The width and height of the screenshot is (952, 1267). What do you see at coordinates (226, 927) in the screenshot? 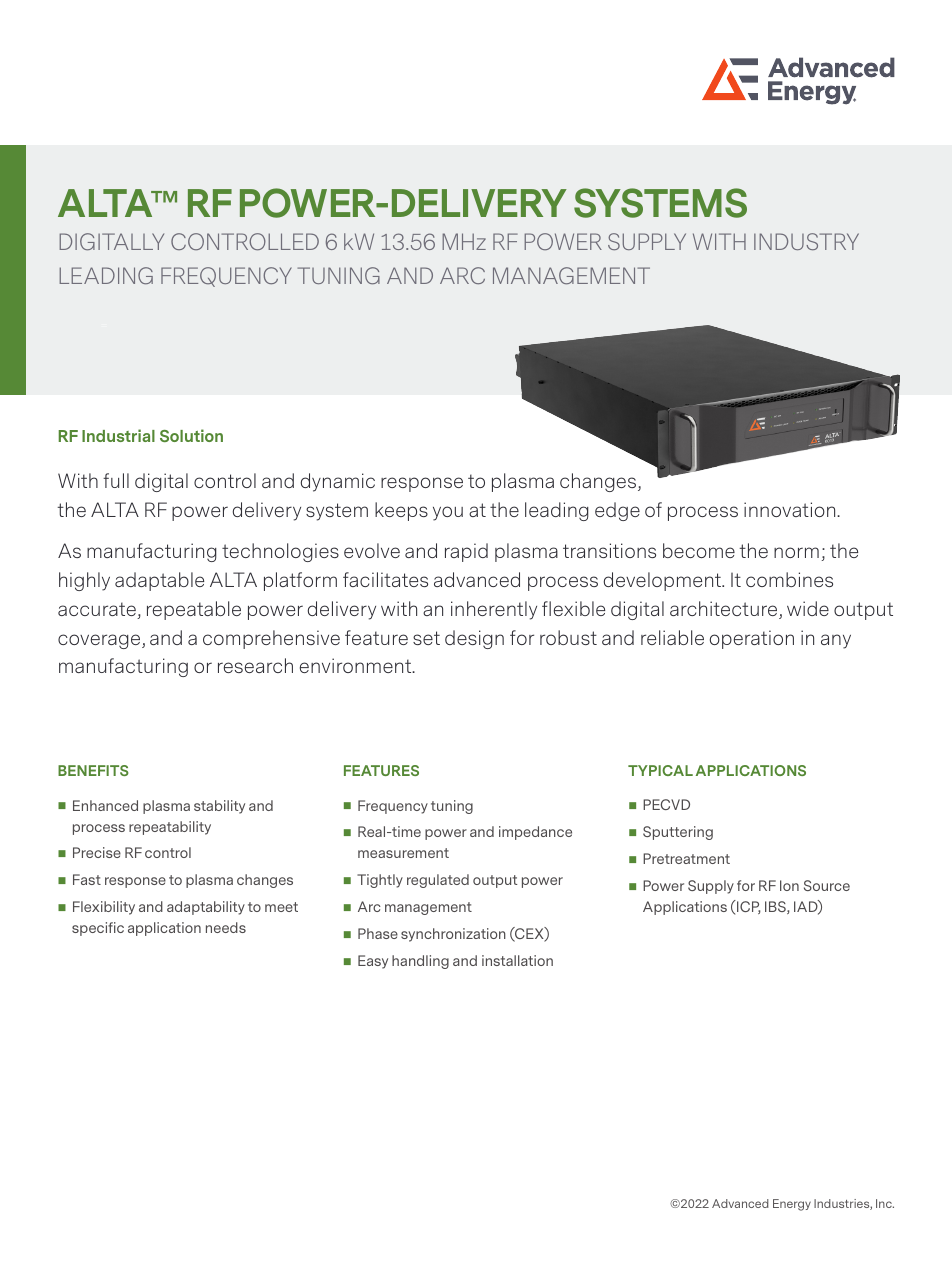
I see `needs` at bounding box center [226, 927].
